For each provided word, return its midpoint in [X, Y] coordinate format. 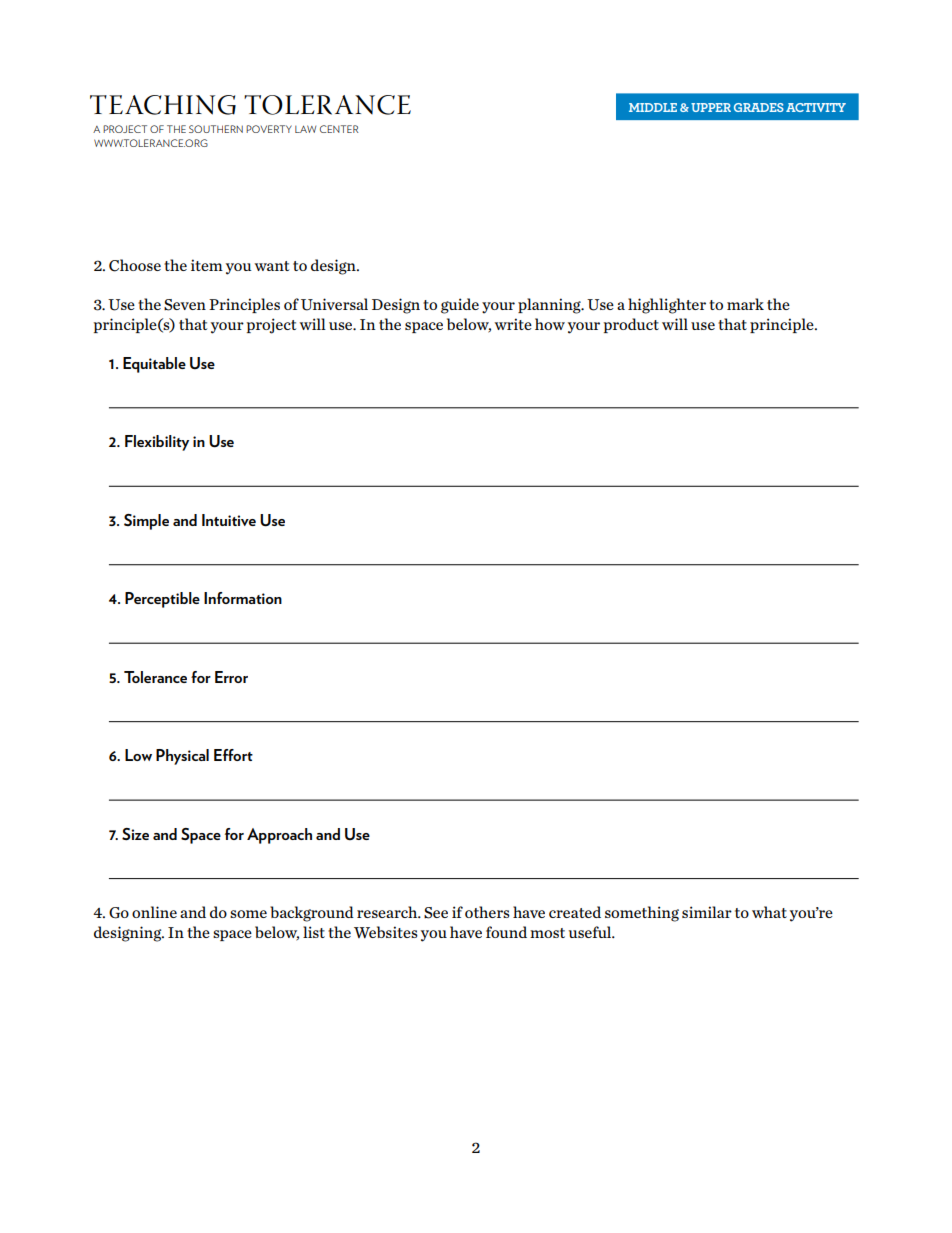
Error [231, 677]
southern [216, 129]
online [154, 912]
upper [711, 107]
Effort [233, 755]
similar [707, 912]
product [631, 325]
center [339, 129]
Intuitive [229, 520]
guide [460, 306]
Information [243, 598]
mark [745, 304]
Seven [185, 305]
